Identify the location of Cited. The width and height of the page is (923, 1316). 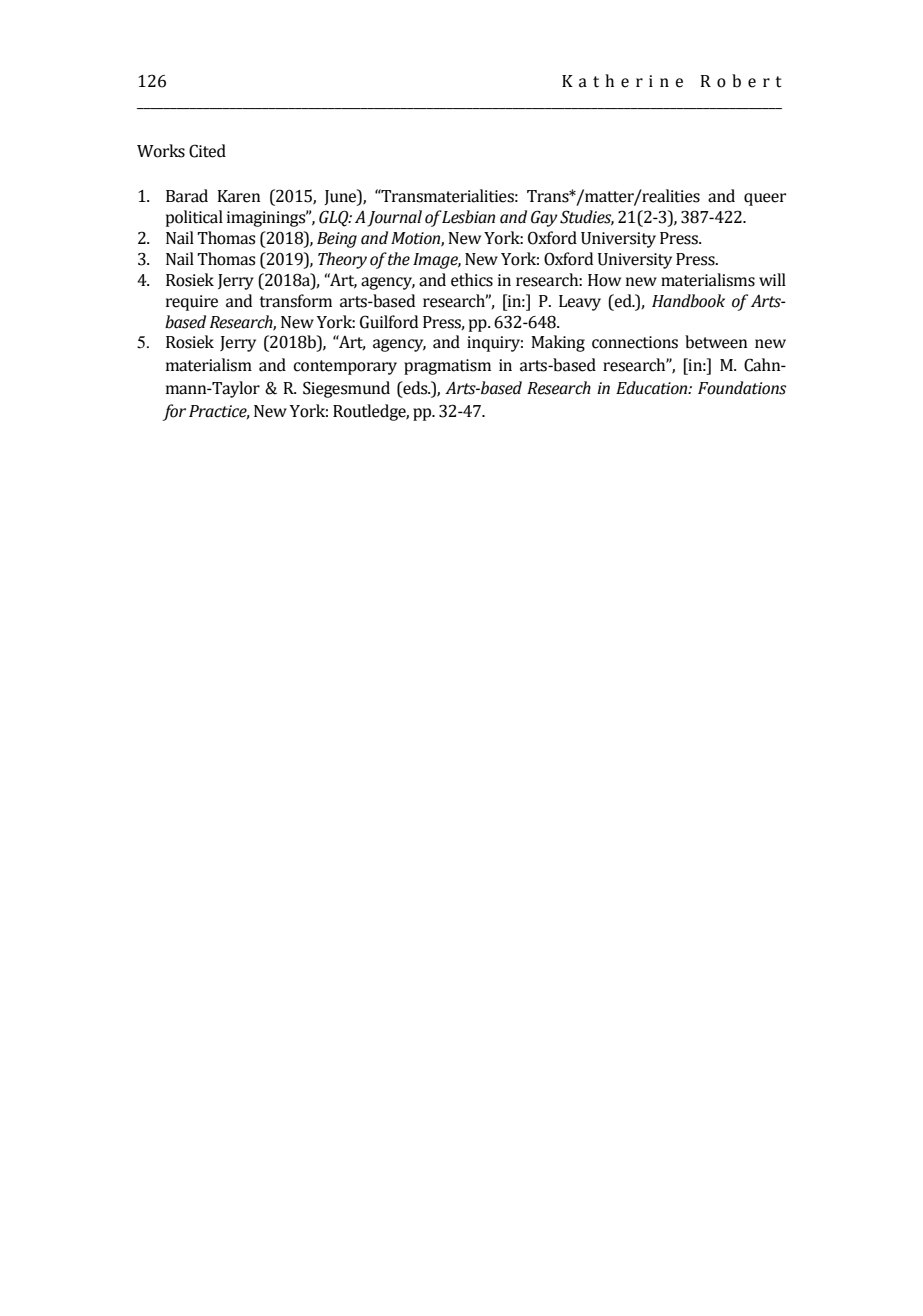
(207, 151).
